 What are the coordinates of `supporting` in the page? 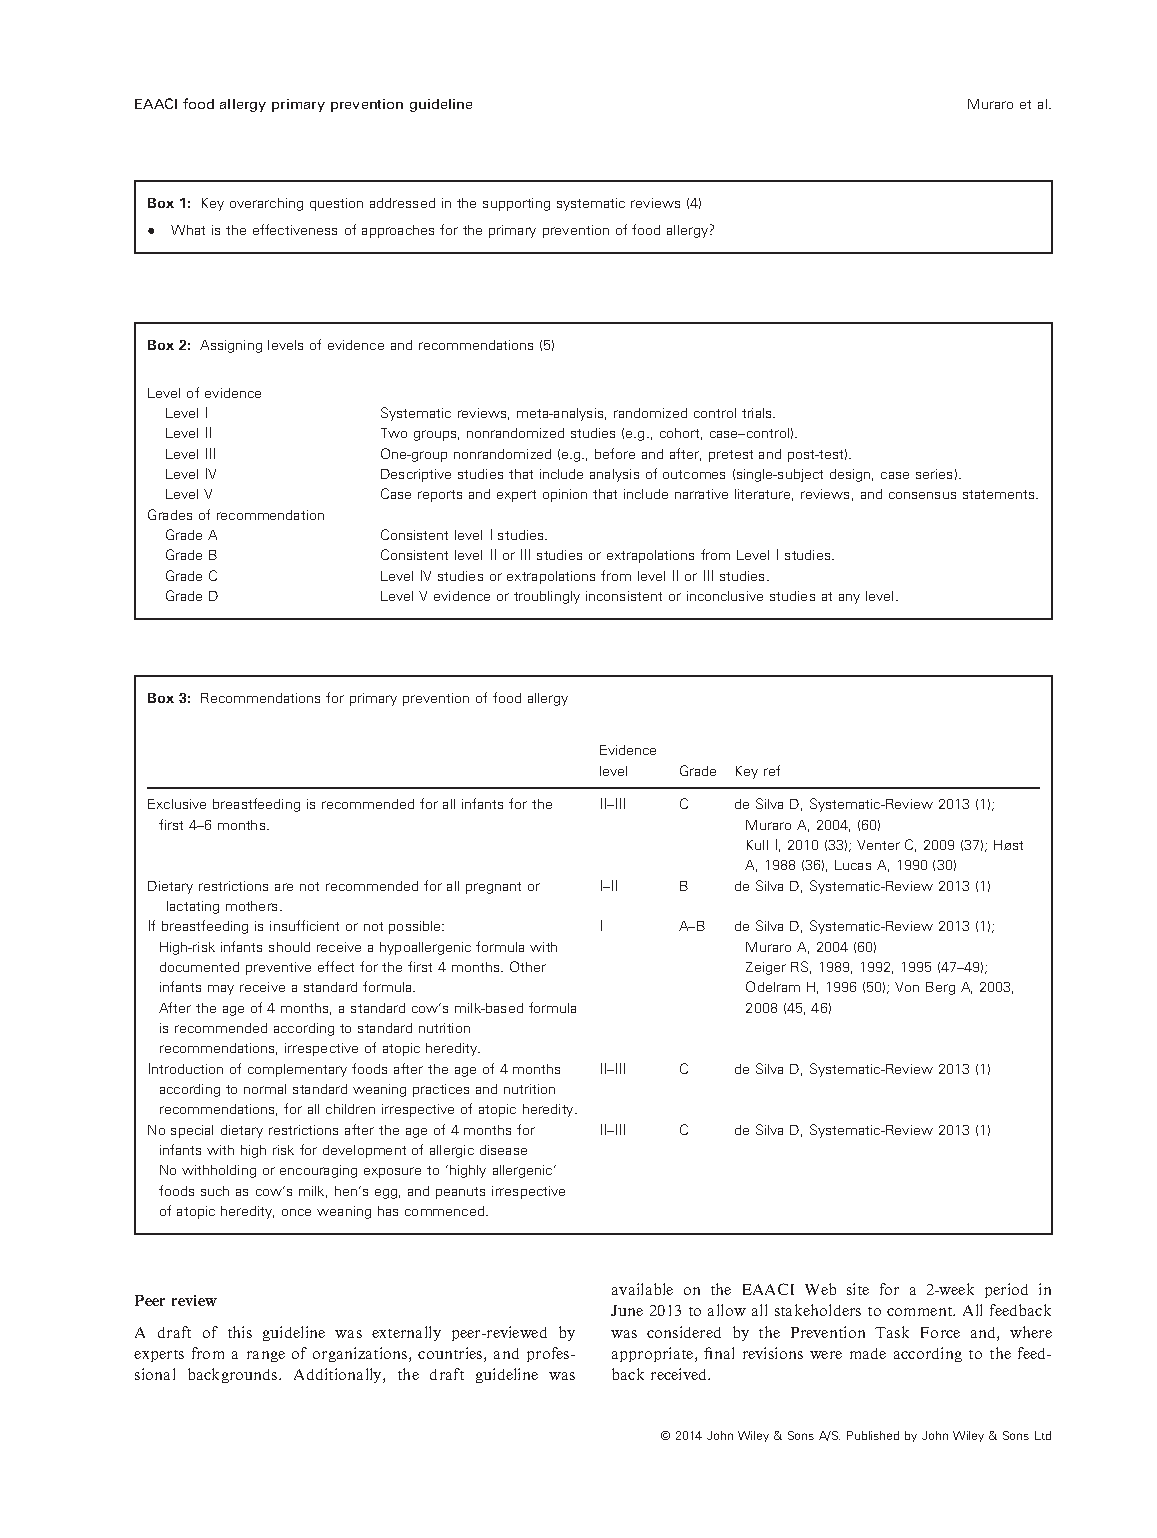 It's located at (516, 204).
